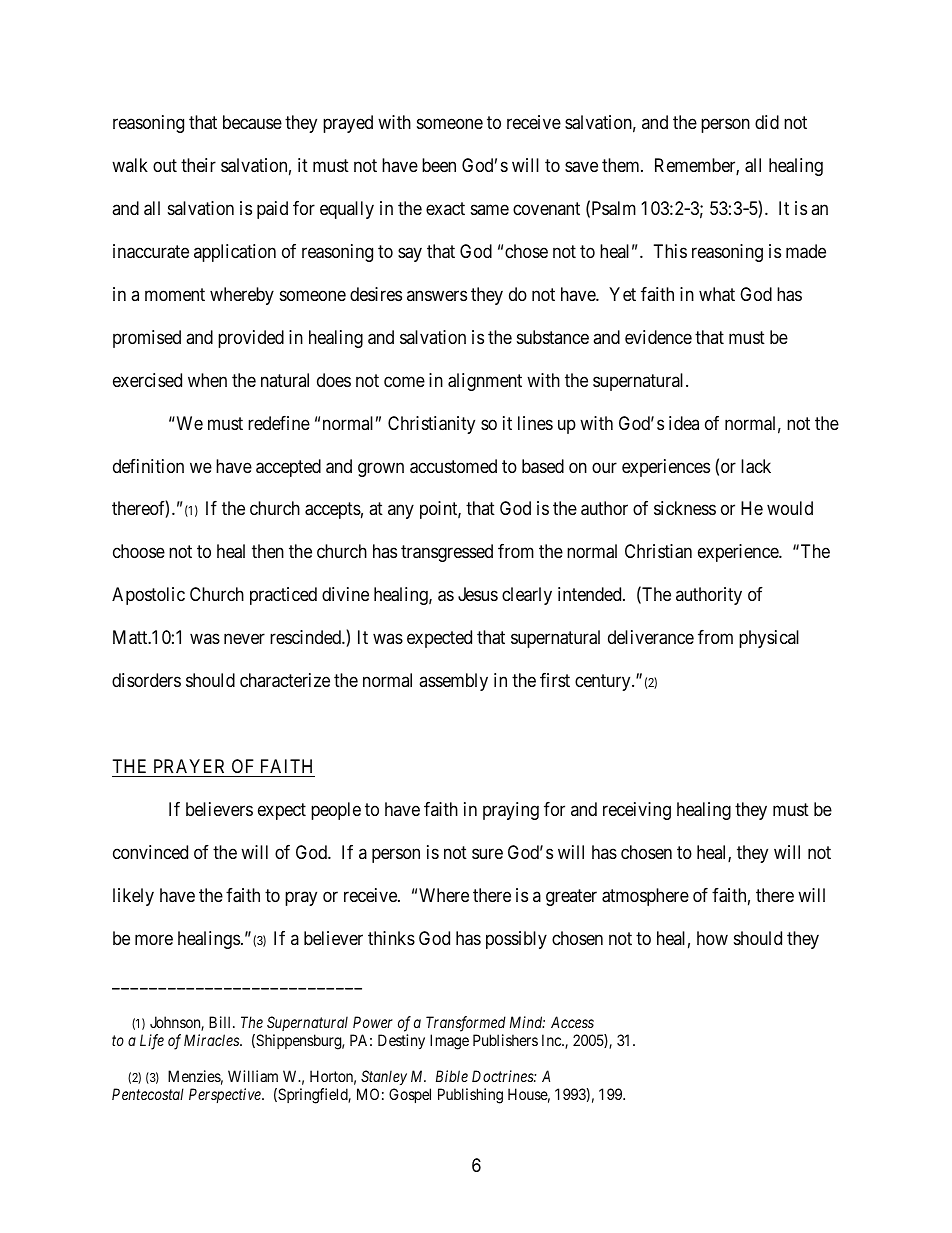 The height and width of the screenshot is (1233, 952). I want to click on their, so click(198, 165).
